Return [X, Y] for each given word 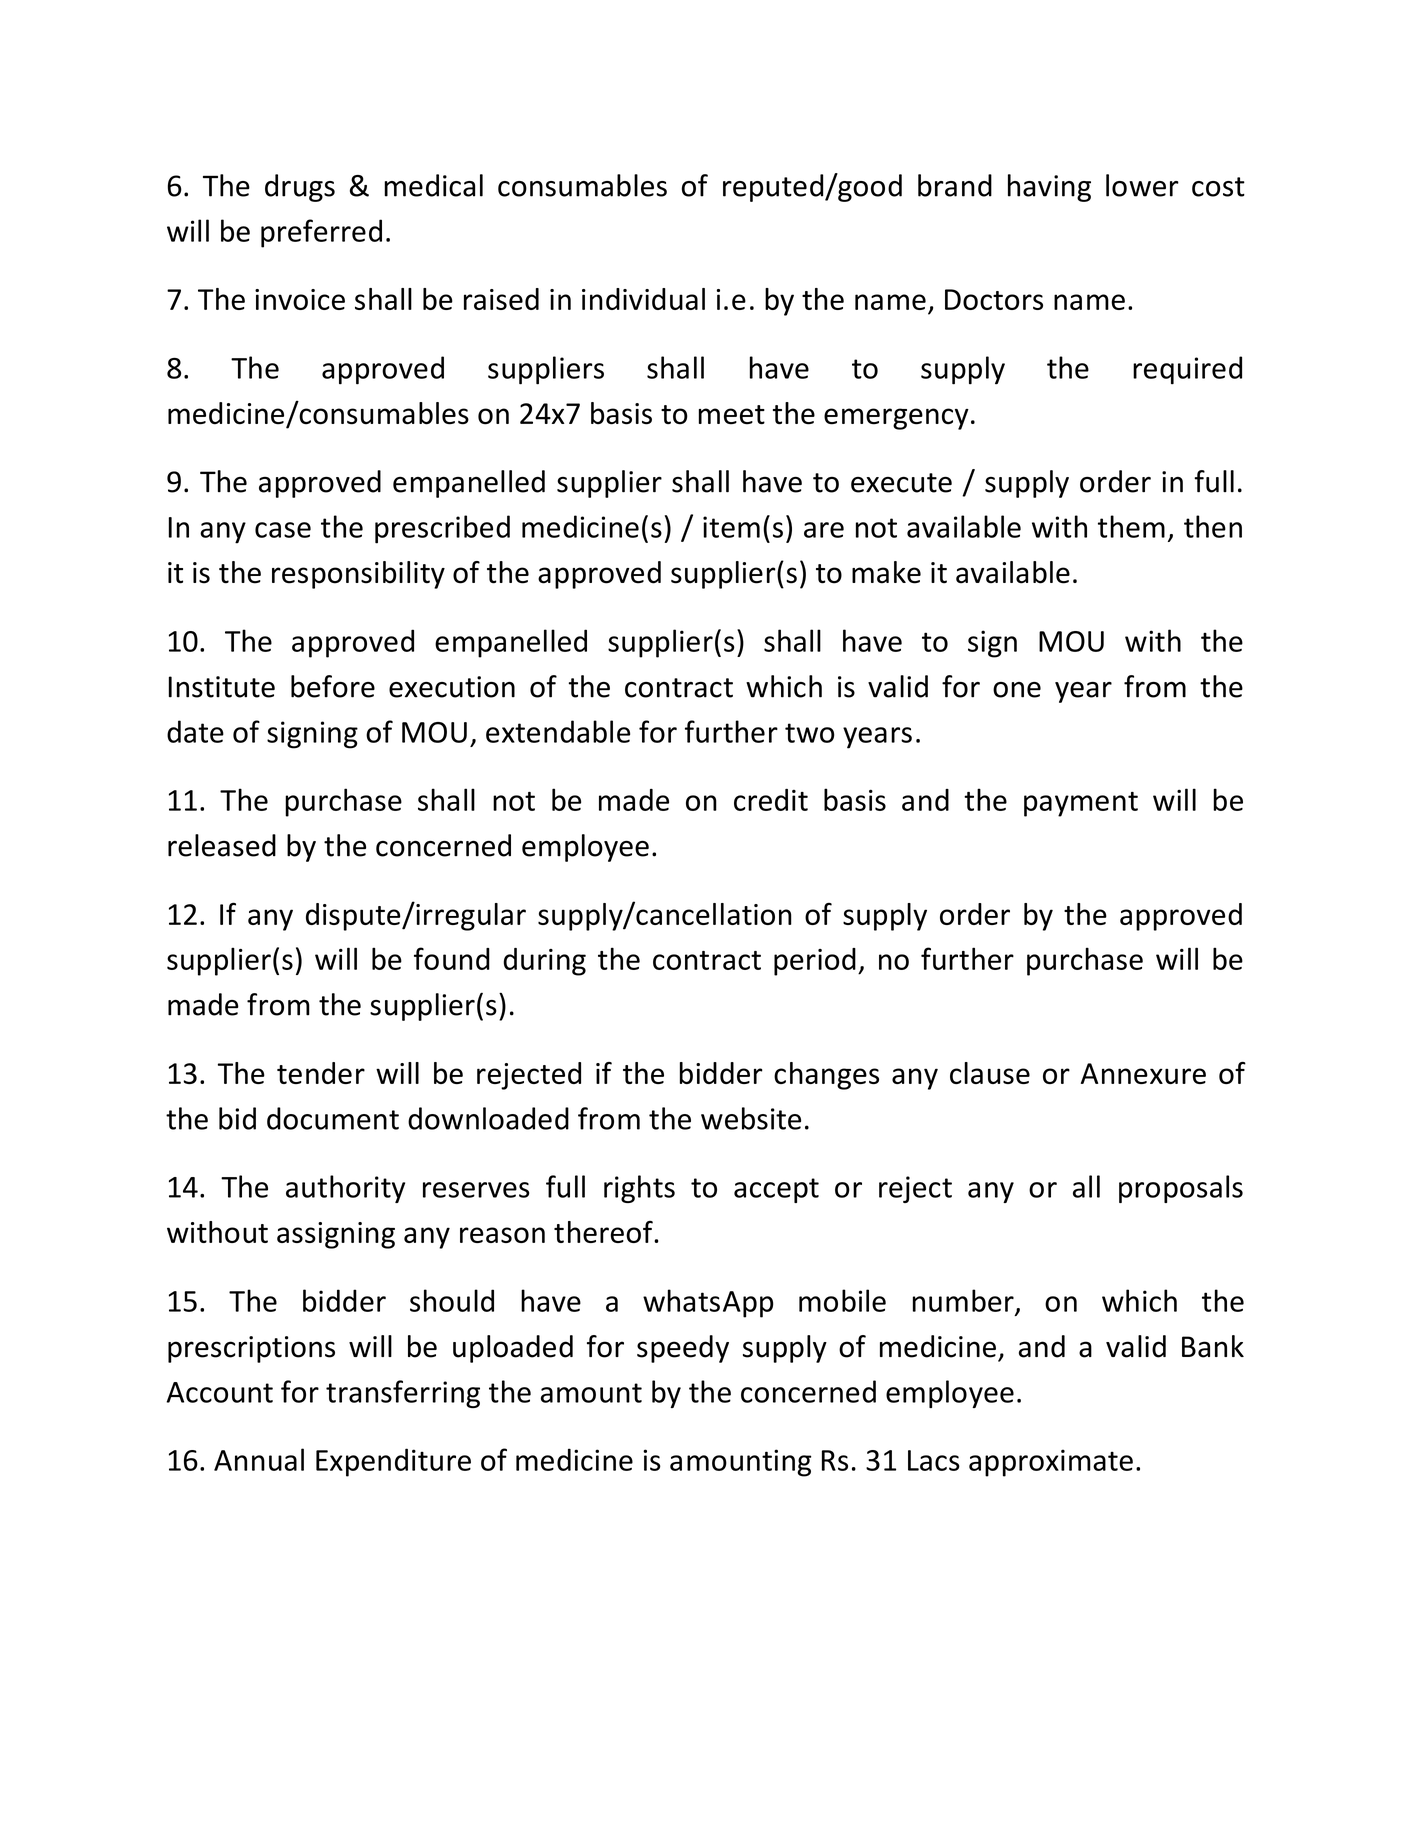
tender [321, 1073]
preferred [321, 233]
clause [990, 1073]
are [824, 530]
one [1017, 690]
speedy [683, 1349]
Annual [259, 1459]
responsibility [358, 575]
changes [826, 1076]
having [1049, 188]
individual [643, 299]
